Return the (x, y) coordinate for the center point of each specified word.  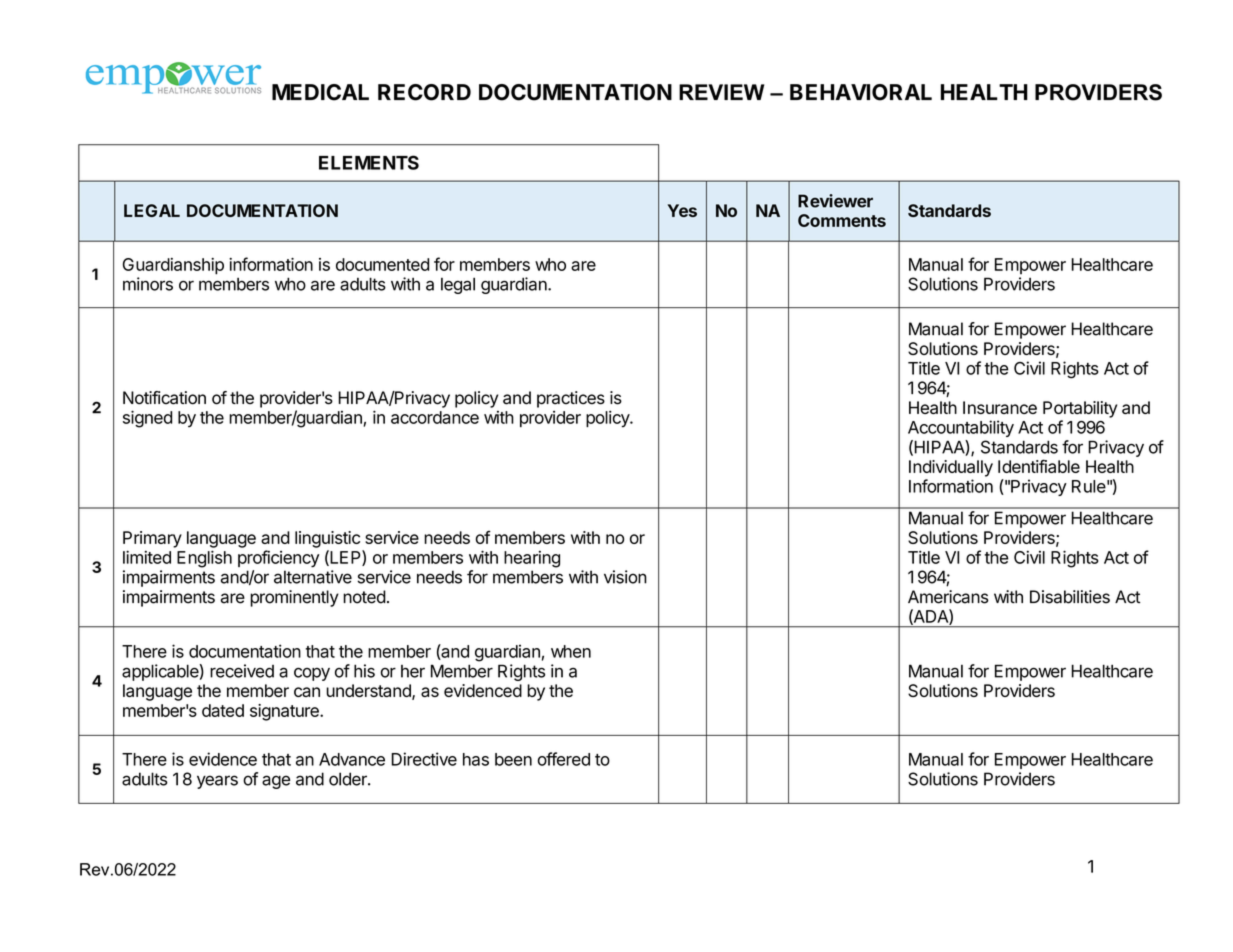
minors (148, 284)
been (513, 759)
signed (147, 419)
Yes (682, 210)
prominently (294, 598)
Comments (842, 220)
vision (625, 577)
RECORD (424, 92)
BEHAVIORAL (861, 92)
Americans (948, 597)
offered (564, 759)
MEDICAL (320, 92)
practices (571, 399)
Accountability (961, 428)
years (217, 782)
